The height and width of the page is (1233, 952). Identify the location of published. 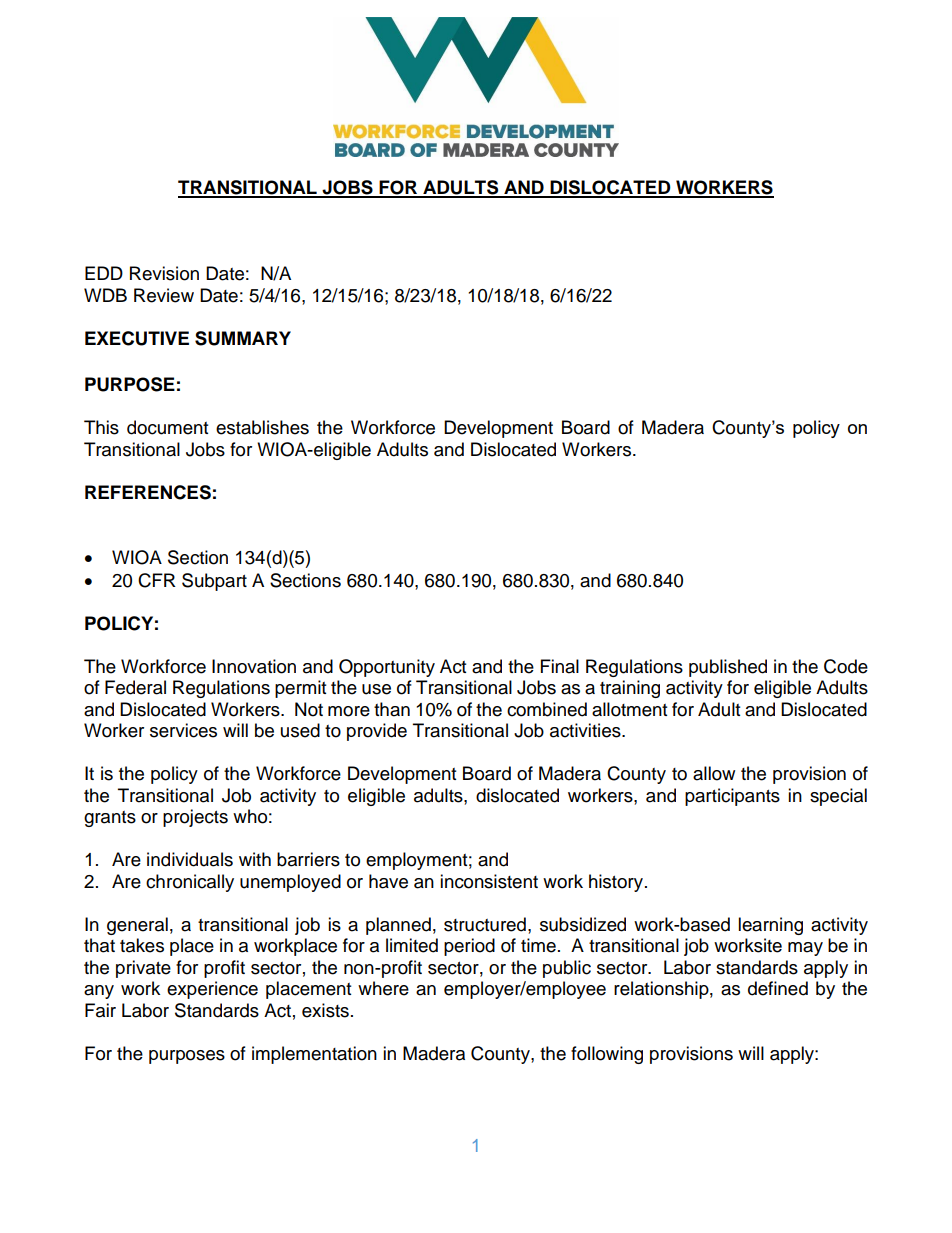
(728, 668).
